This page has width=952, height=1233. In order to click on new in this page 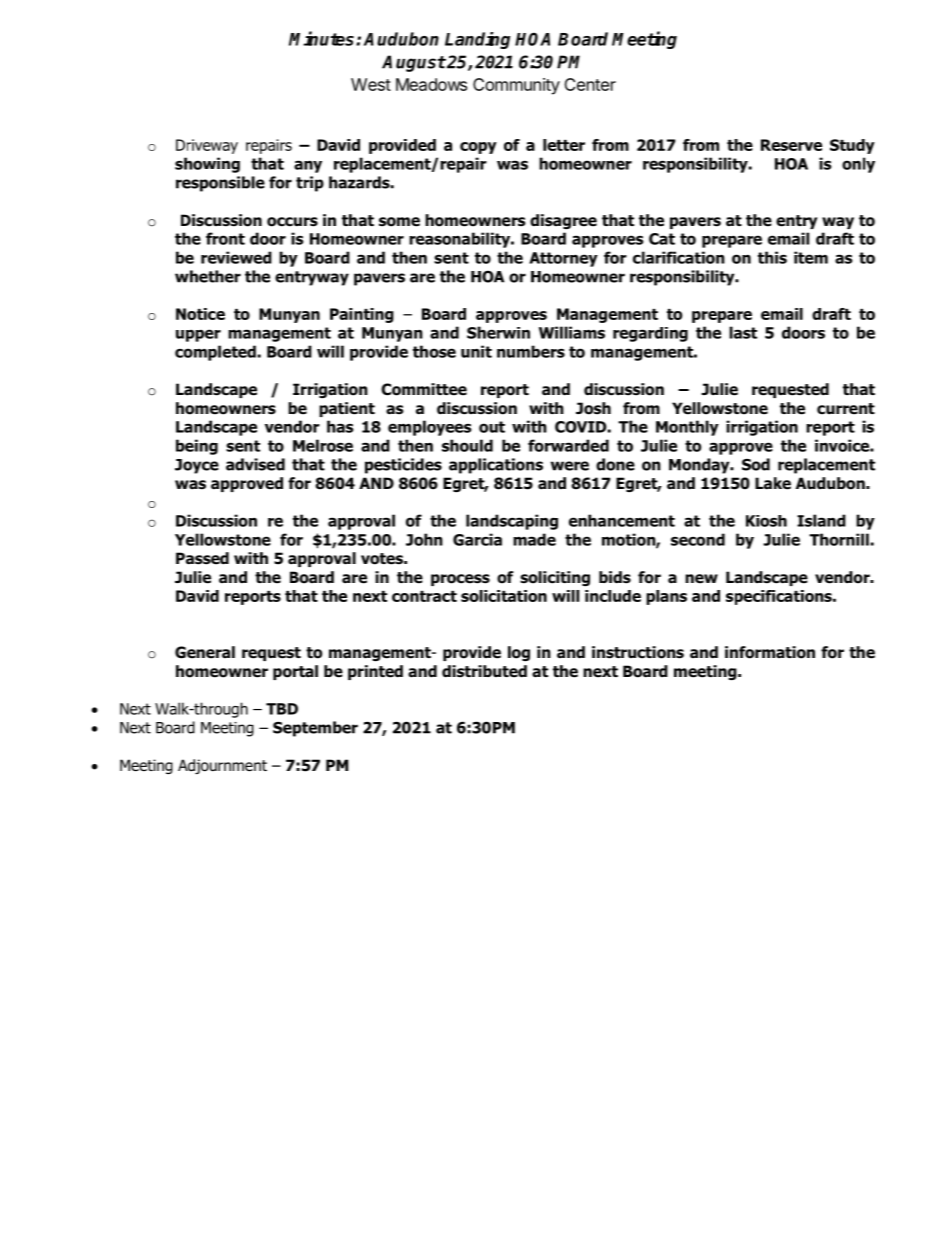, I will do `click(701, 579)`.
